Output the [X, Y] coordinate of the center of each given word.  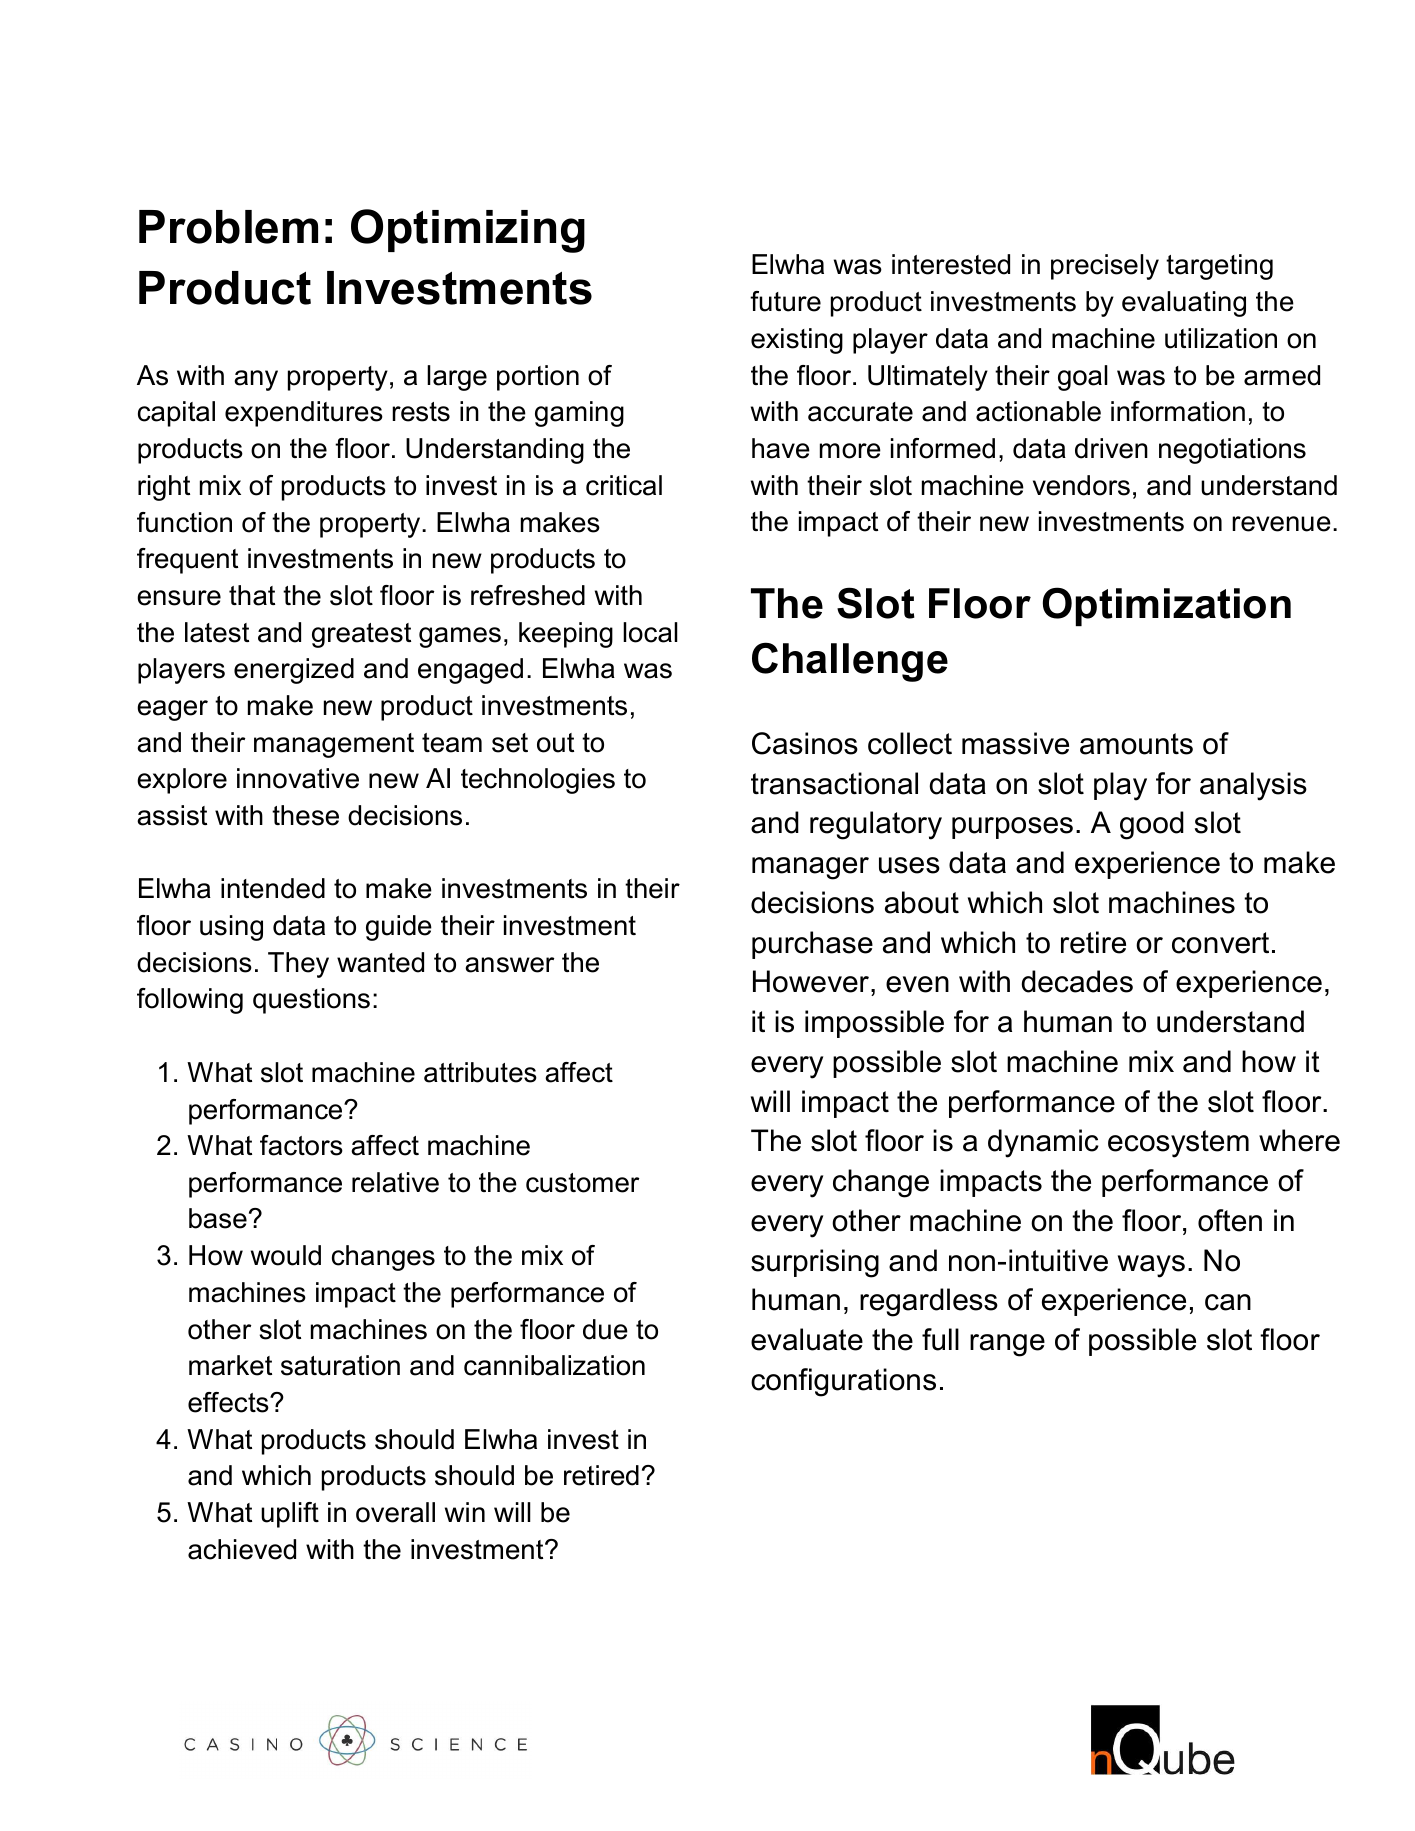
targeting [1219, 267]
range [1007, 1345]
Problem [228, 227]
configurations [843, 1382]
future [785, 301]
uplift [290, 1515]
